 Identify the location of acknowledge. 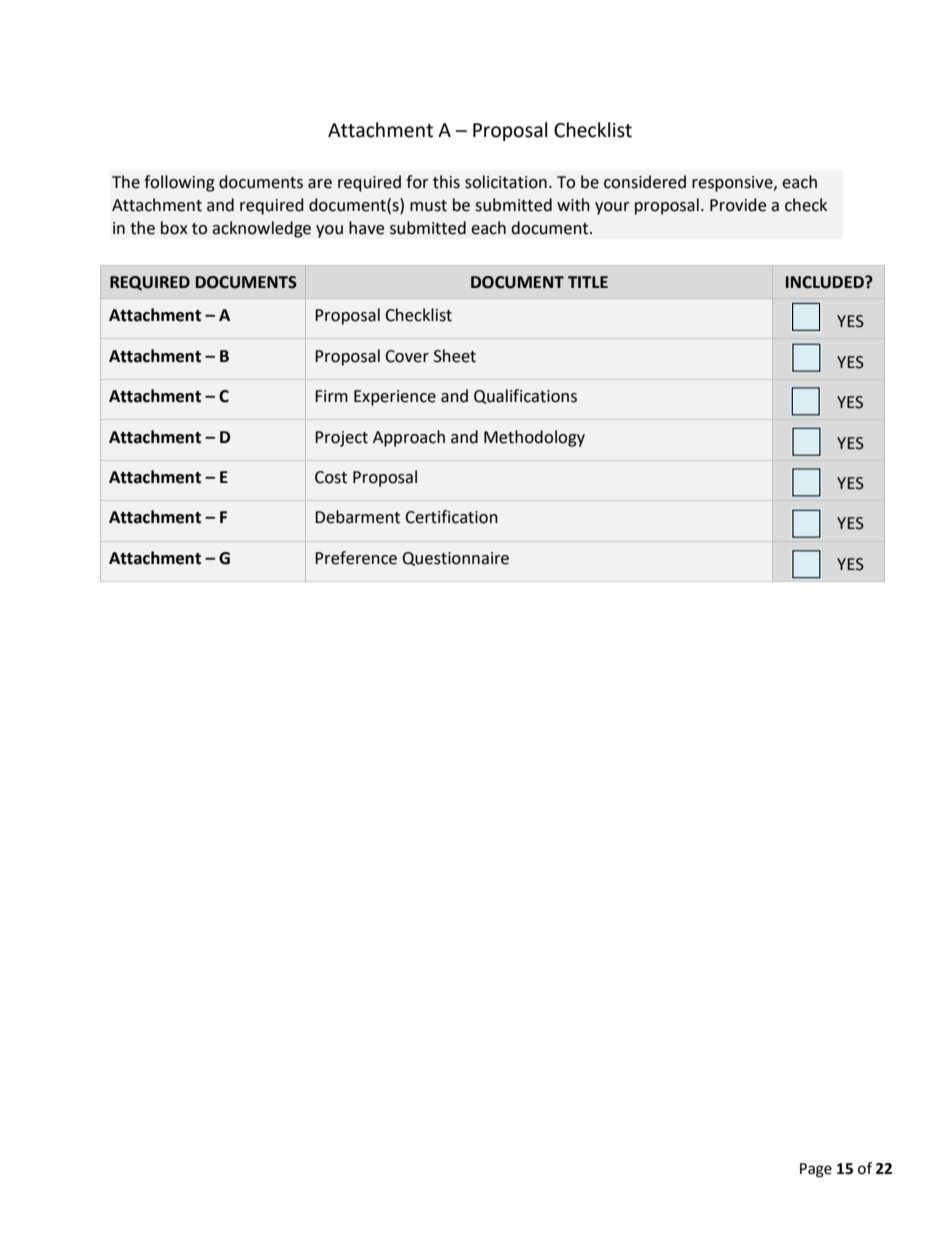
(261, 229).
